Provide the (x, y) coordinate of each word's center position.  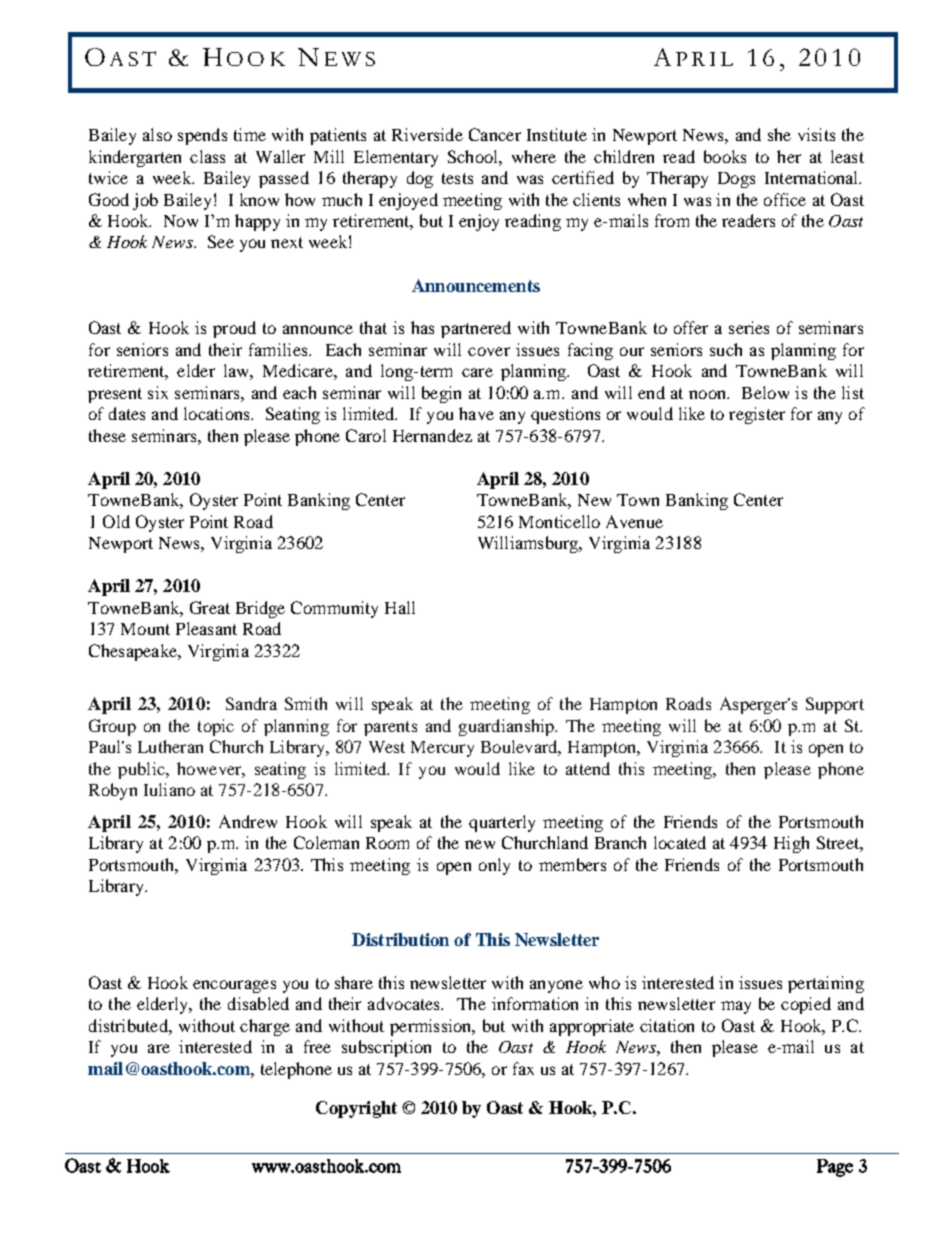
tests (457, 178)
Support (835, 705)
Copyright (356, 1109)
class (207, 156)
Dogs (736, 180)
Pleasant (206, 628)
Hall (400, 607)
